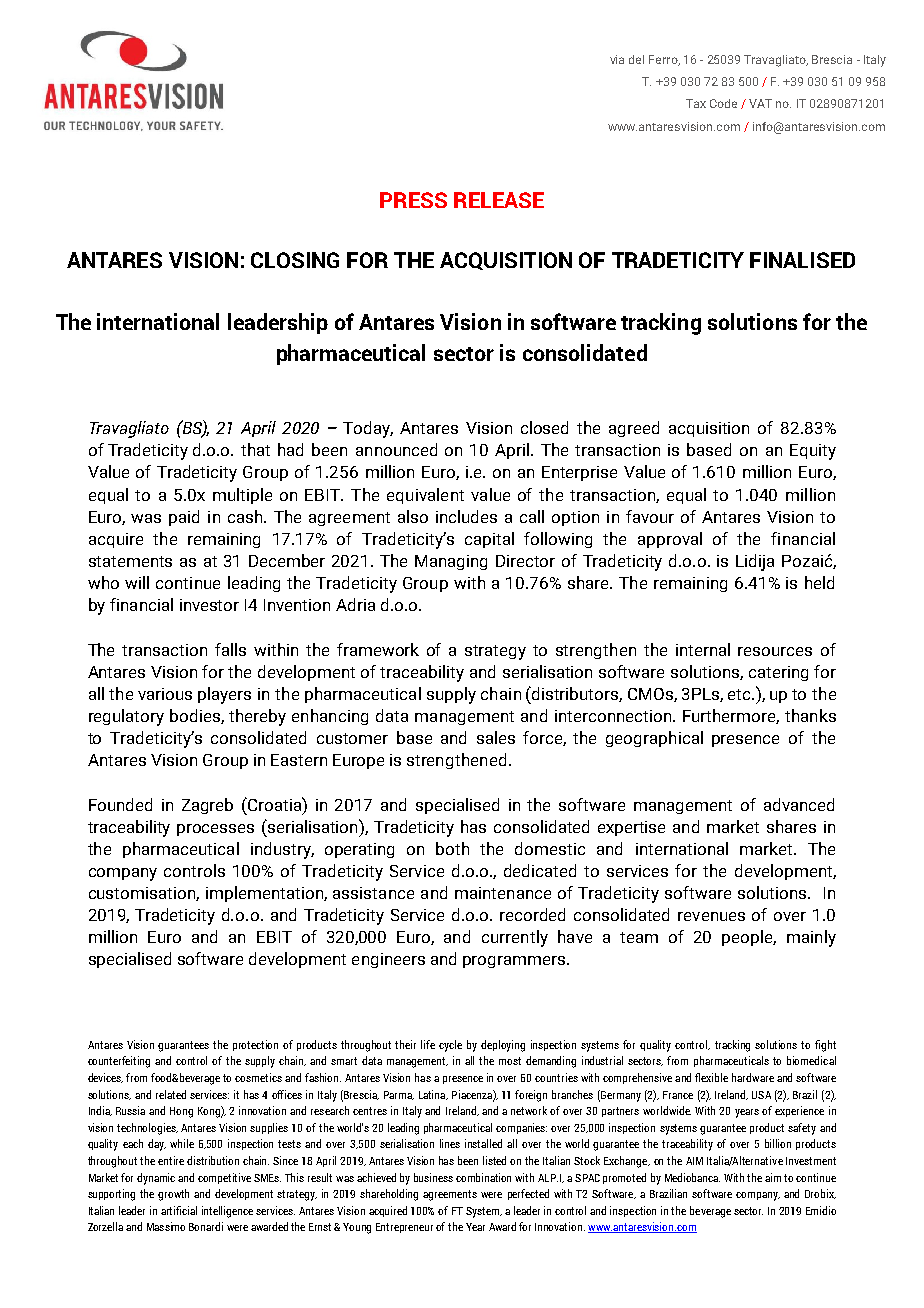  What do you see at coordinates (503, 893) in the screenshot?
I see `maintenance` at bounding box center [503, 893].
